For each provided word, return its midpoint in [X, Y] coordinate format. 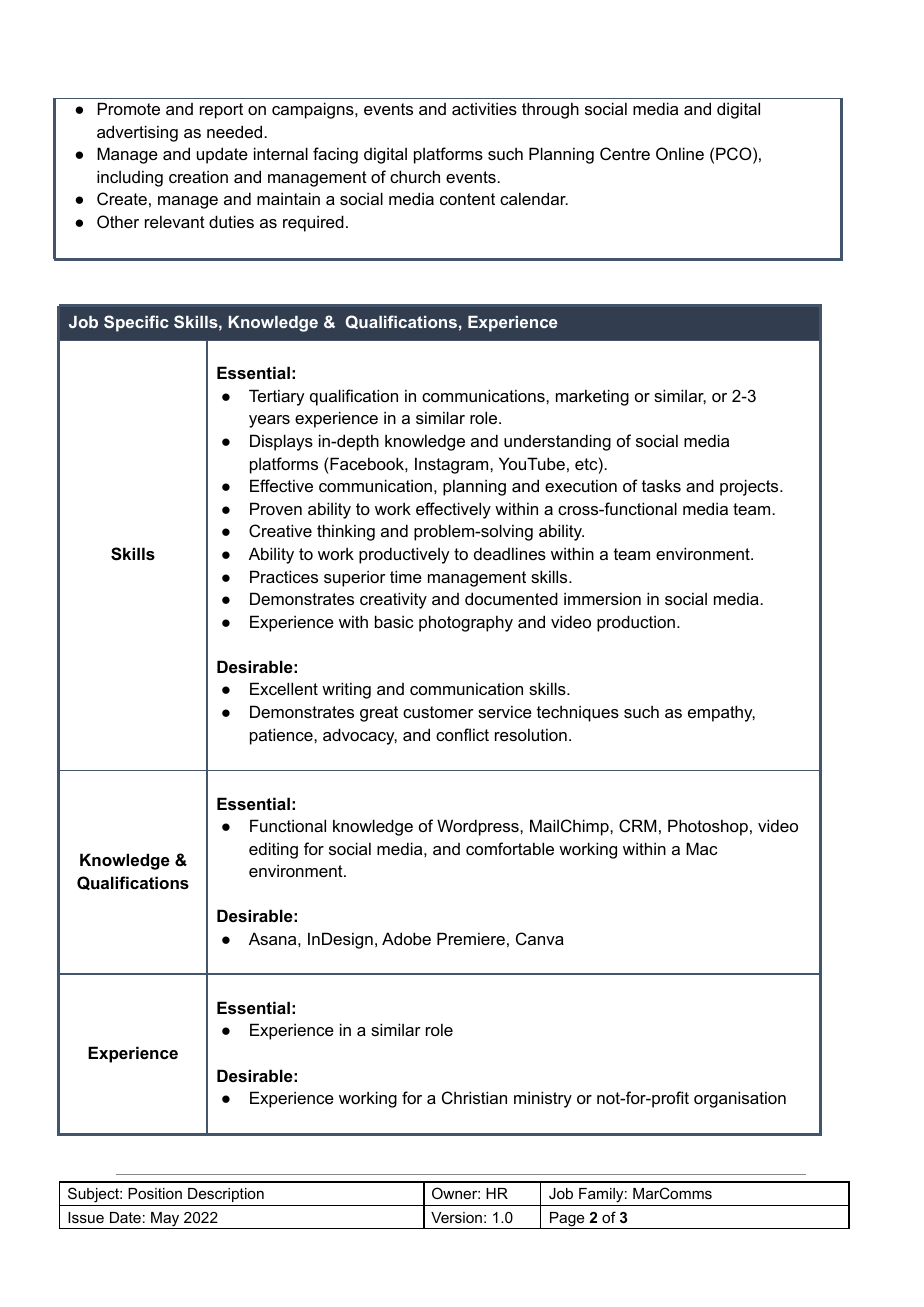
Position [155, 1193]
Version [456, 1217]
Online [680, 153]
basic [394, 621]
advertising [137, 133]
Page [567, 1220]
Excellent [284, 688]
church [415, 176]
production [636, 623]
